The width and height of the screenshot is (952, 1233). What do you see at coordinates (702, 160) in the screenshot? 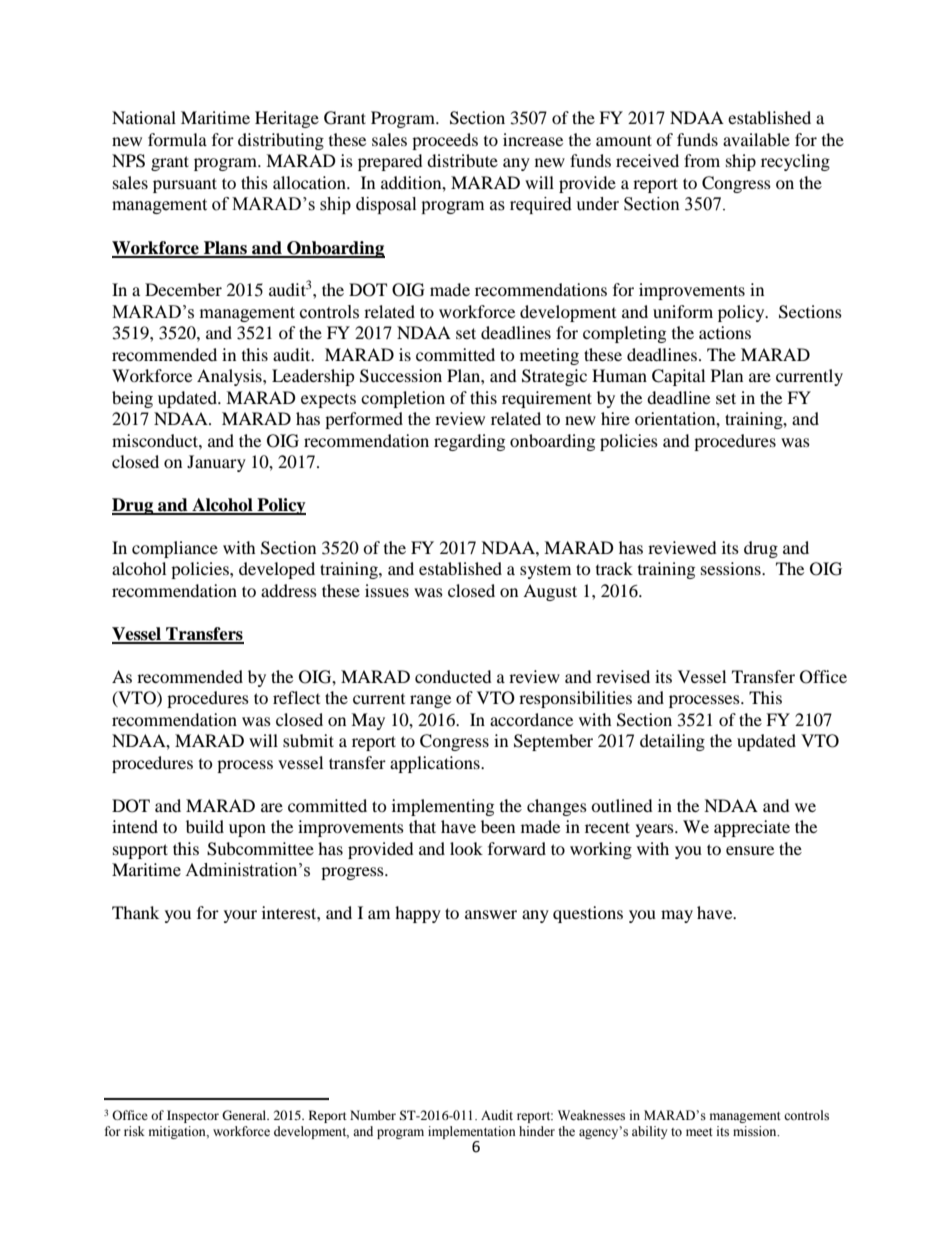
I see `from` at bounding box center [702, 160].
